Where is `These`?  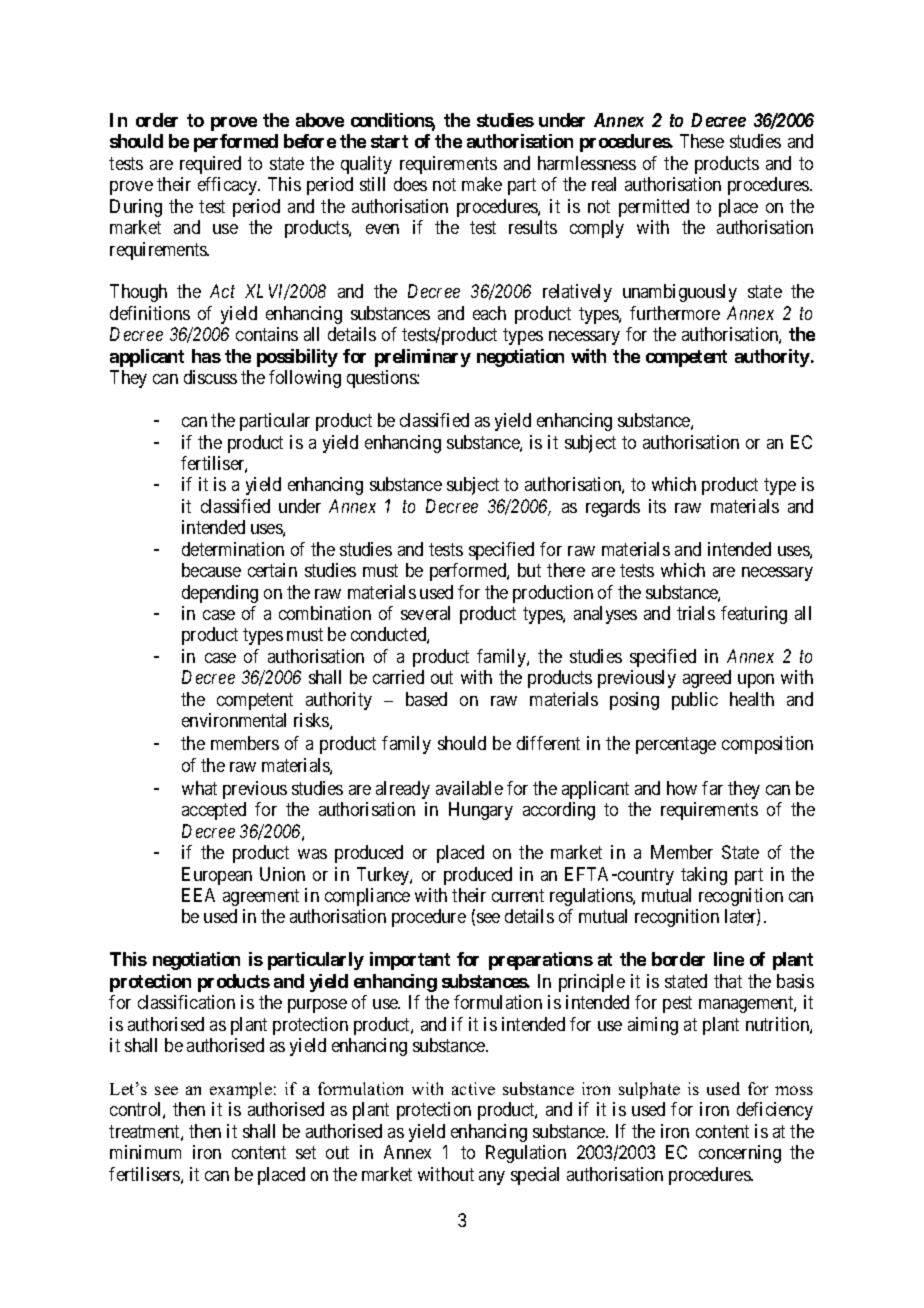
These is located at coordinates (702, 141).
